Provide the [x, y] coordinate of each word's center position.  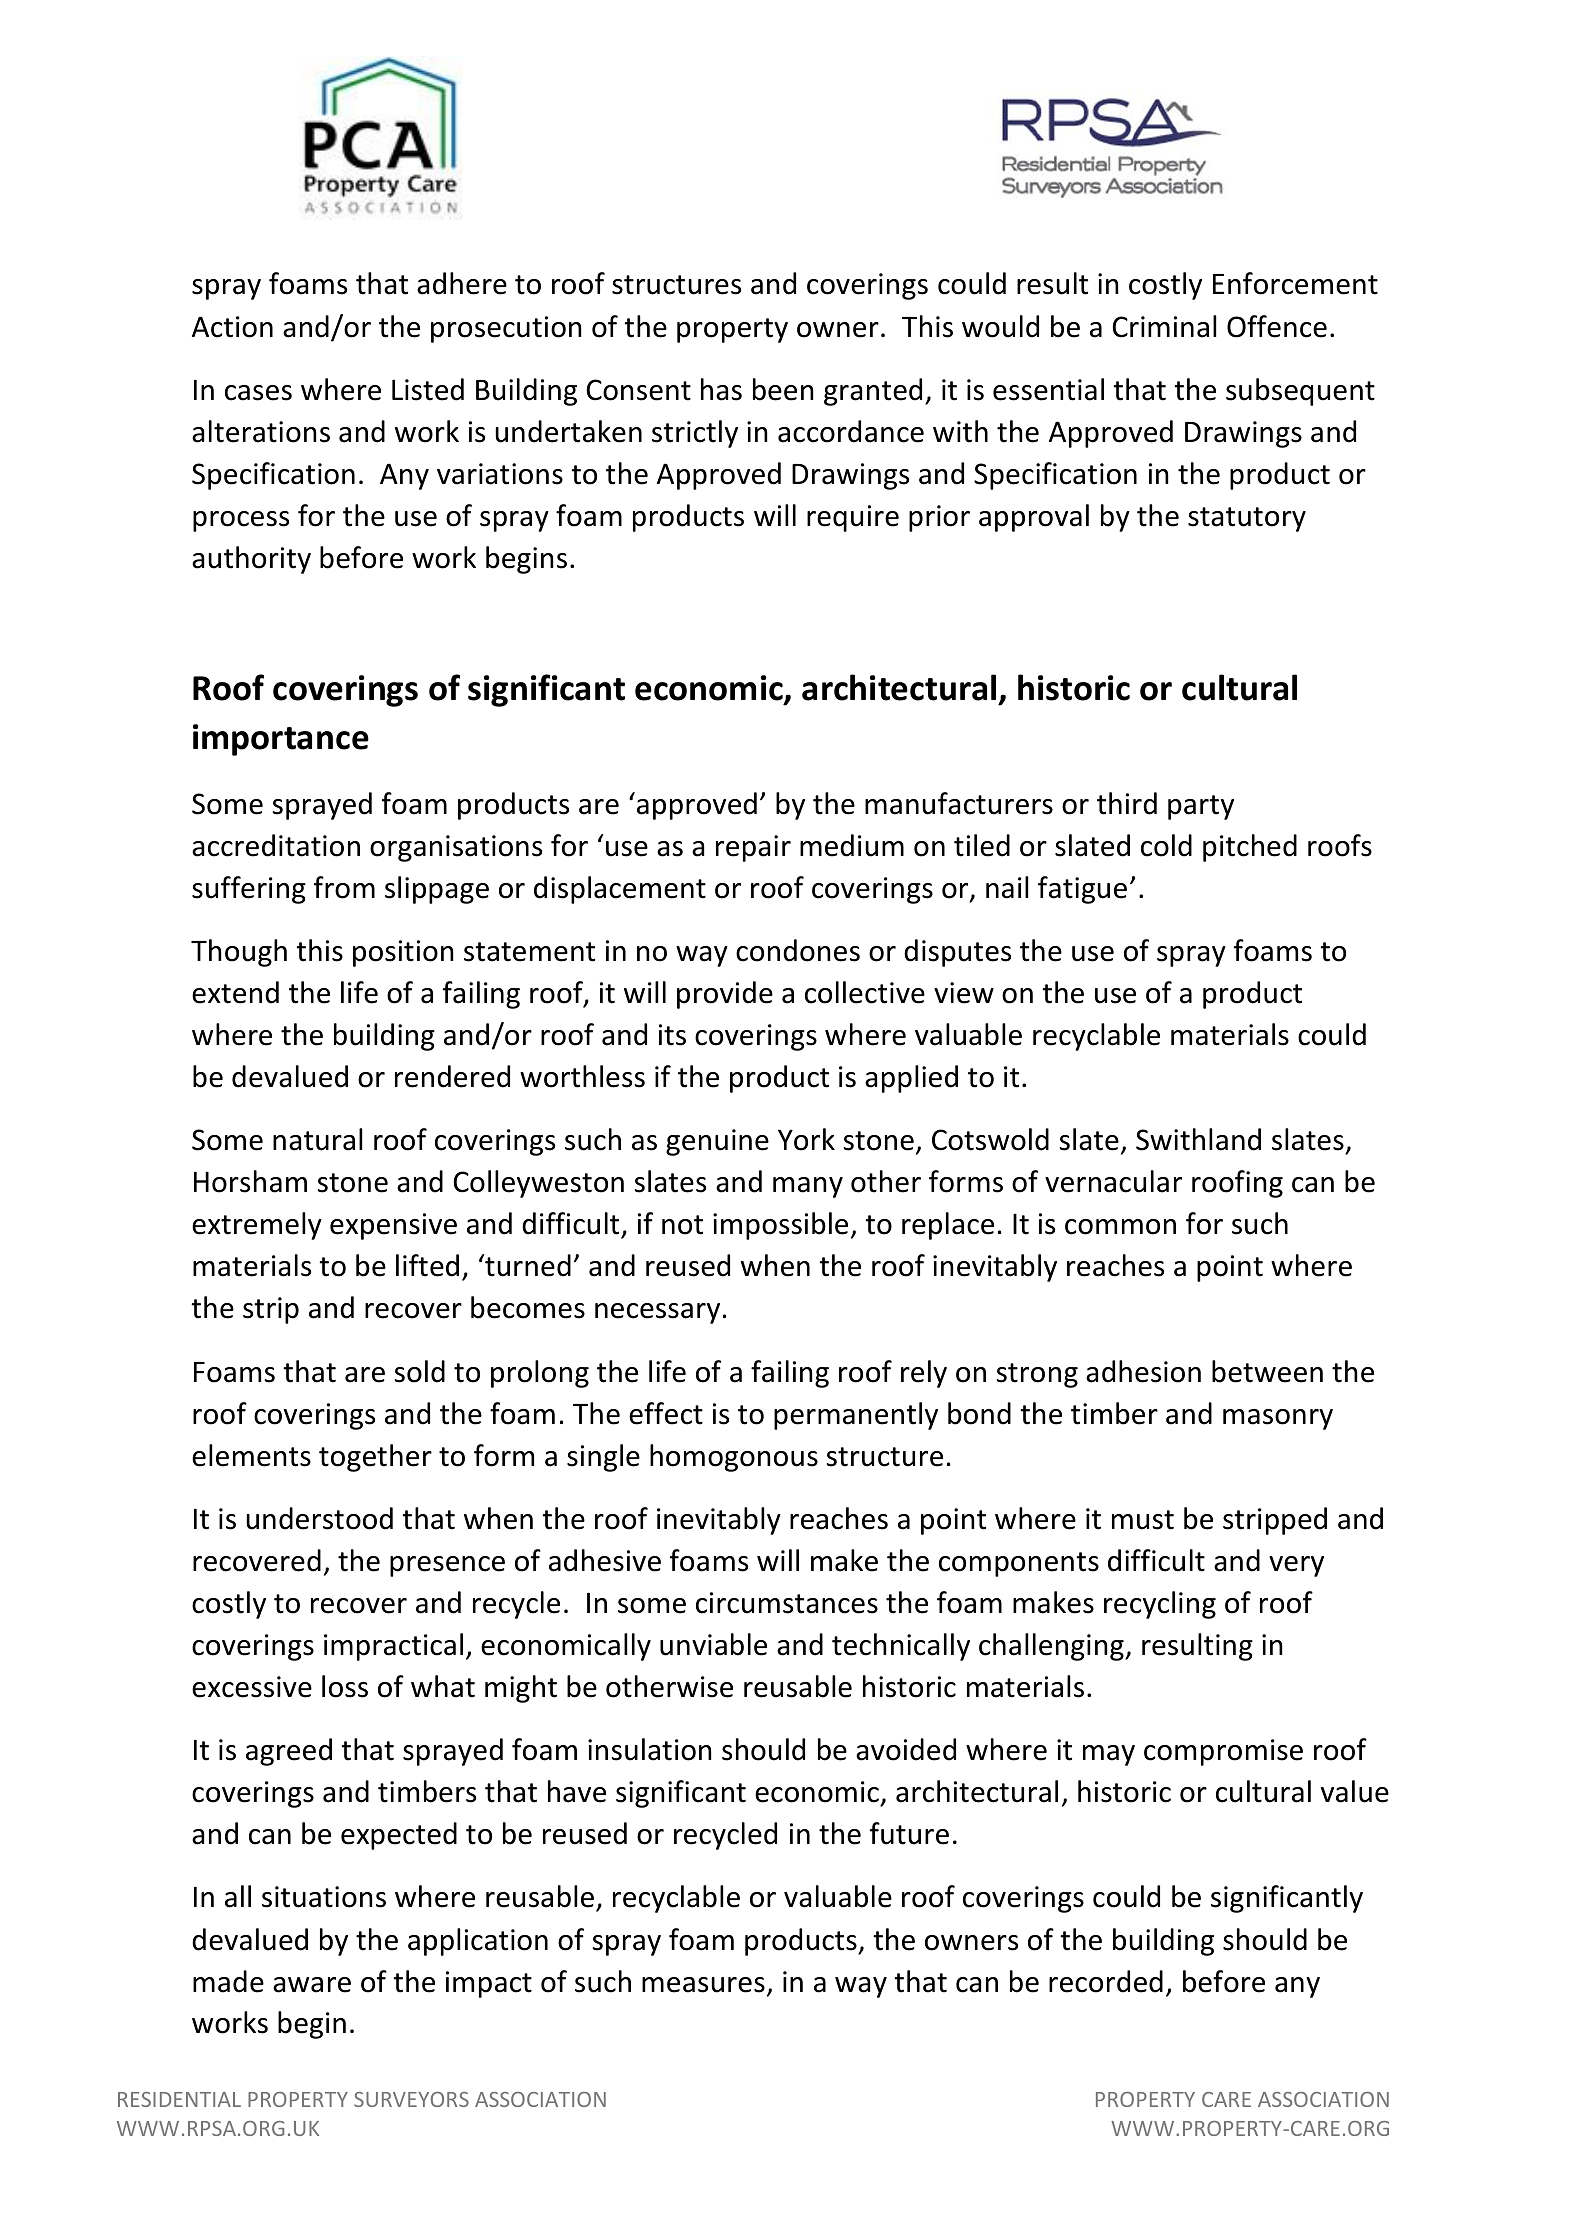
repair [753, 848]
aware [312, 1985]
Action [232, 327]
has [721, 389]
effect [666, 1413]
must [1143, 1520]
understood [319, 1518]
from [344, 887]
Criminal [1164, 326]
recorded [1106, 1981]
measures [703, 1985]
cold [1166, 845]
